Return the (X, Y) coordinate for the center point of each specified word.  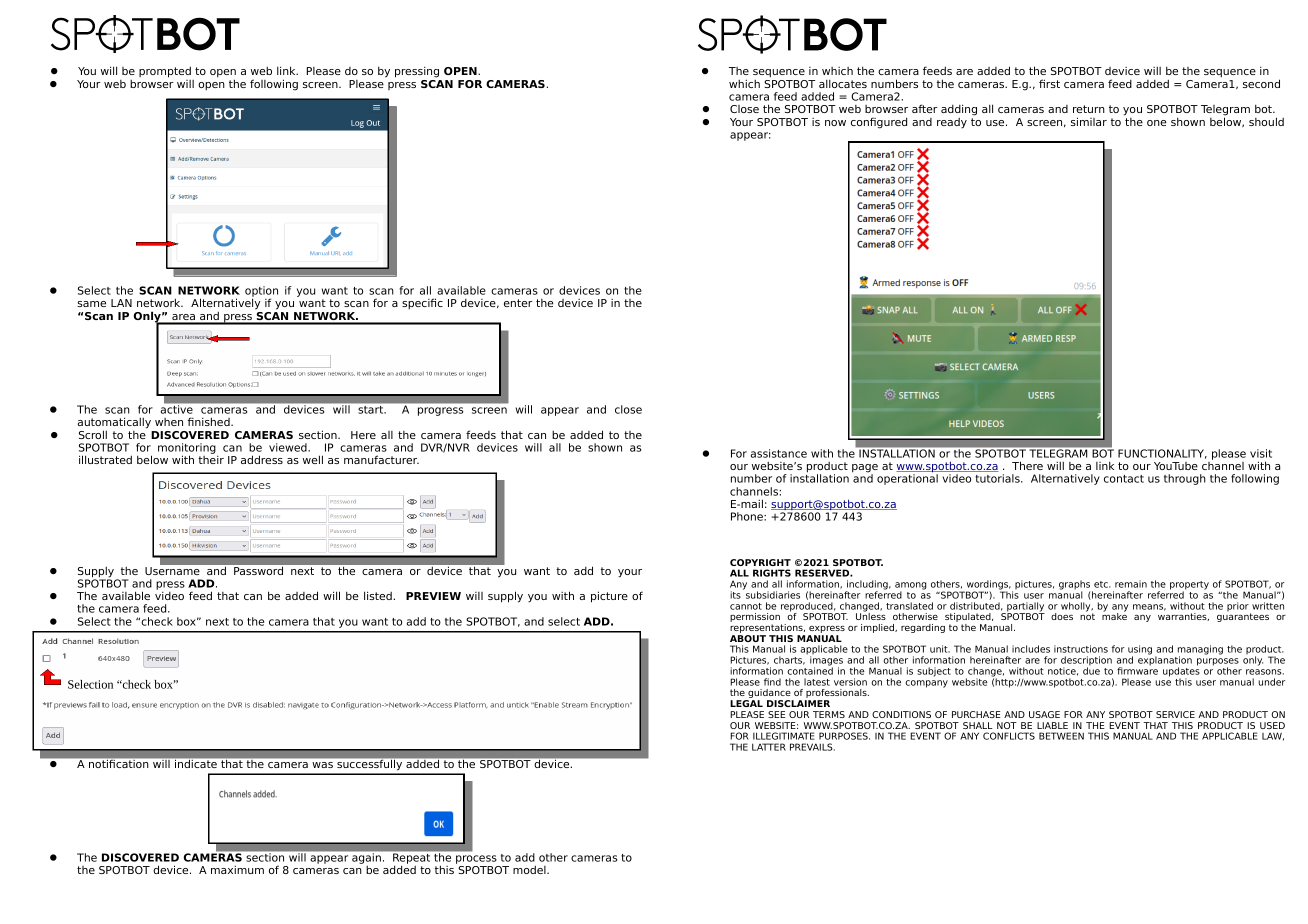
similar (1089, 121)
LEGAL (746, 703)
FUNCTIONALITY (1162, 454)
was (322, 765)
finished (210, 421)
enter (518, 303)
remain (1131, 584)
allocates (843, 84)
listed (379, 595)
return (1089, 109)
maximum (237, 869)
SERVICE (1175, 714)
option (261, 293)
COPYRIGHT (760, 562)
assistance (779, 453)
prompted (165, 72)
